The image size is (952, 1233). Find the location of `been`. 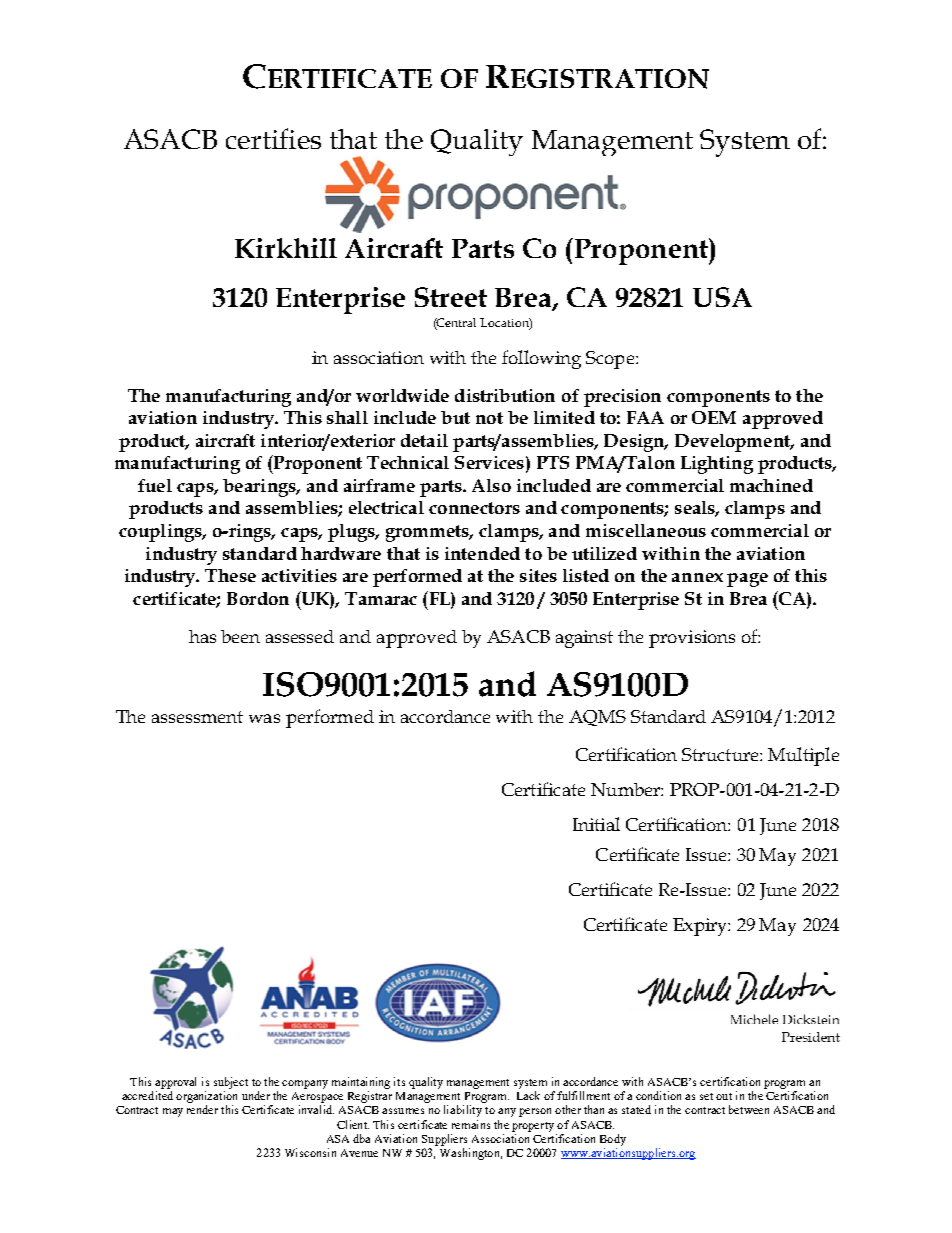

been is located at coordinates (240, 636).
